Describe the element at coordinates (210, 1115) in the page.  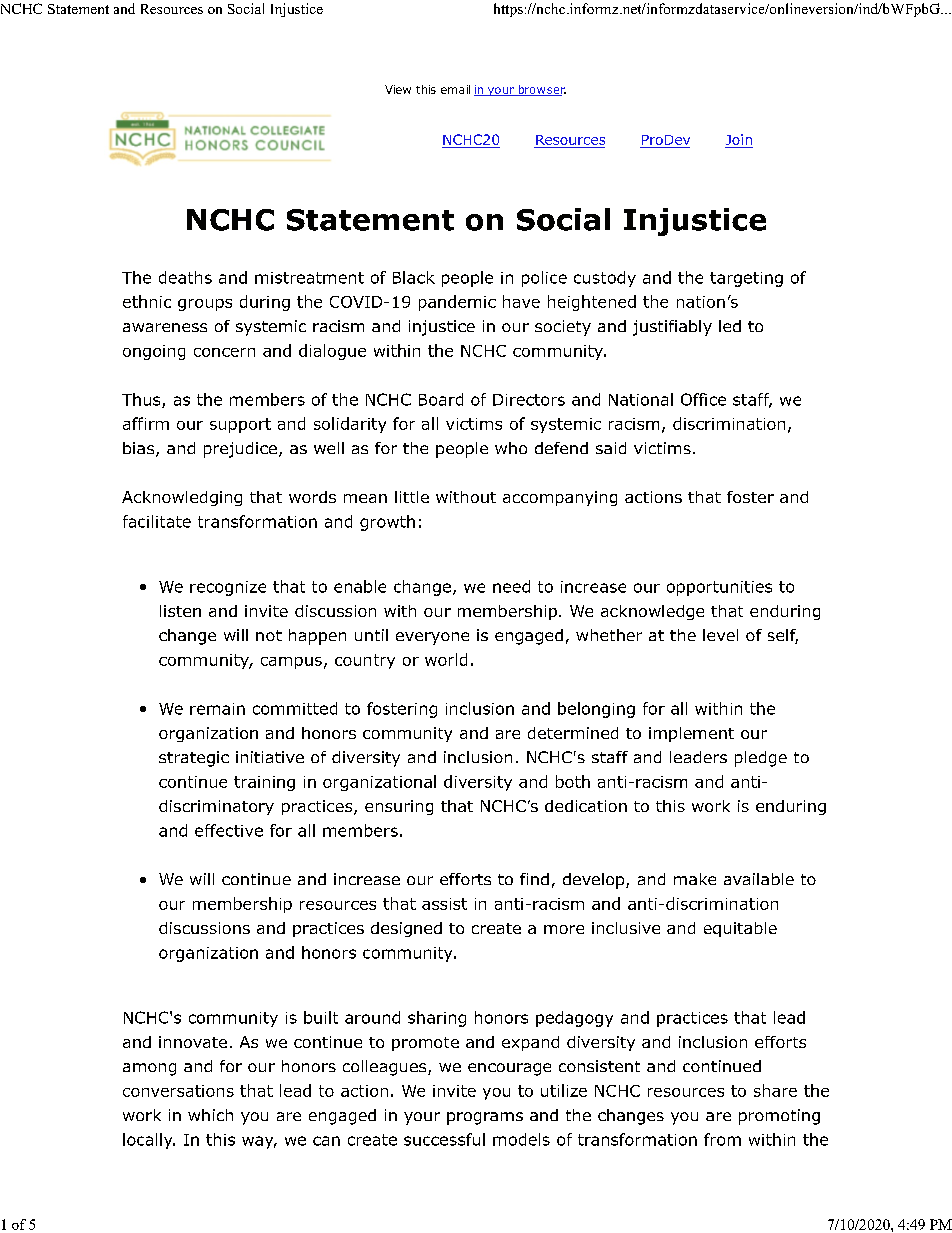
I see `which` at that location.
